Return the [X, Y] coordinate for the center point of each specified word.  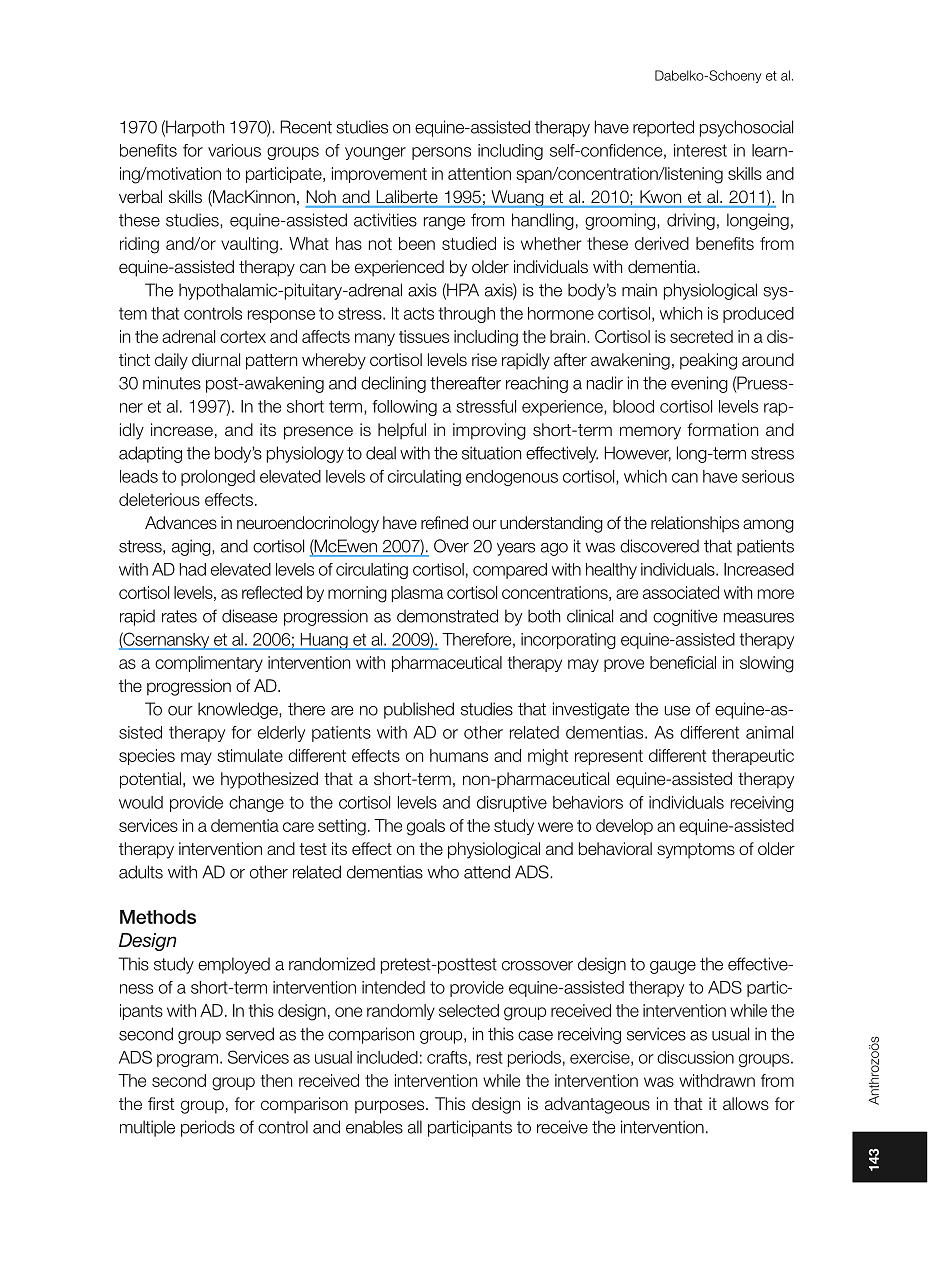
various [234, 150]
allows [746, 1103]
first [161, 1104]
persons [441, 153]
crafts [447, 1057]
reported [663, 128]
